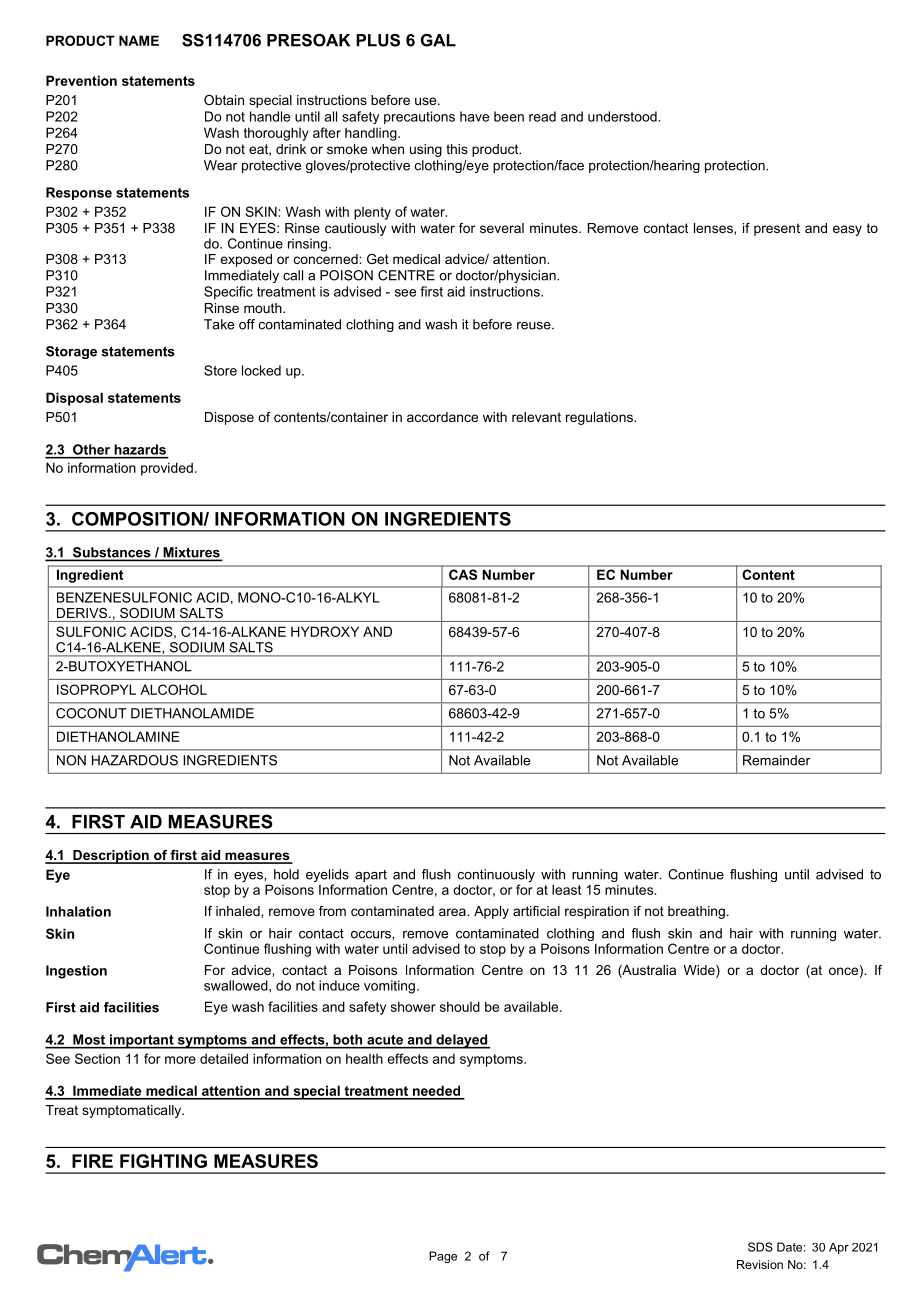  Describe the element at coordinates (438, 40) in the image. I see `GAL` at that location.
